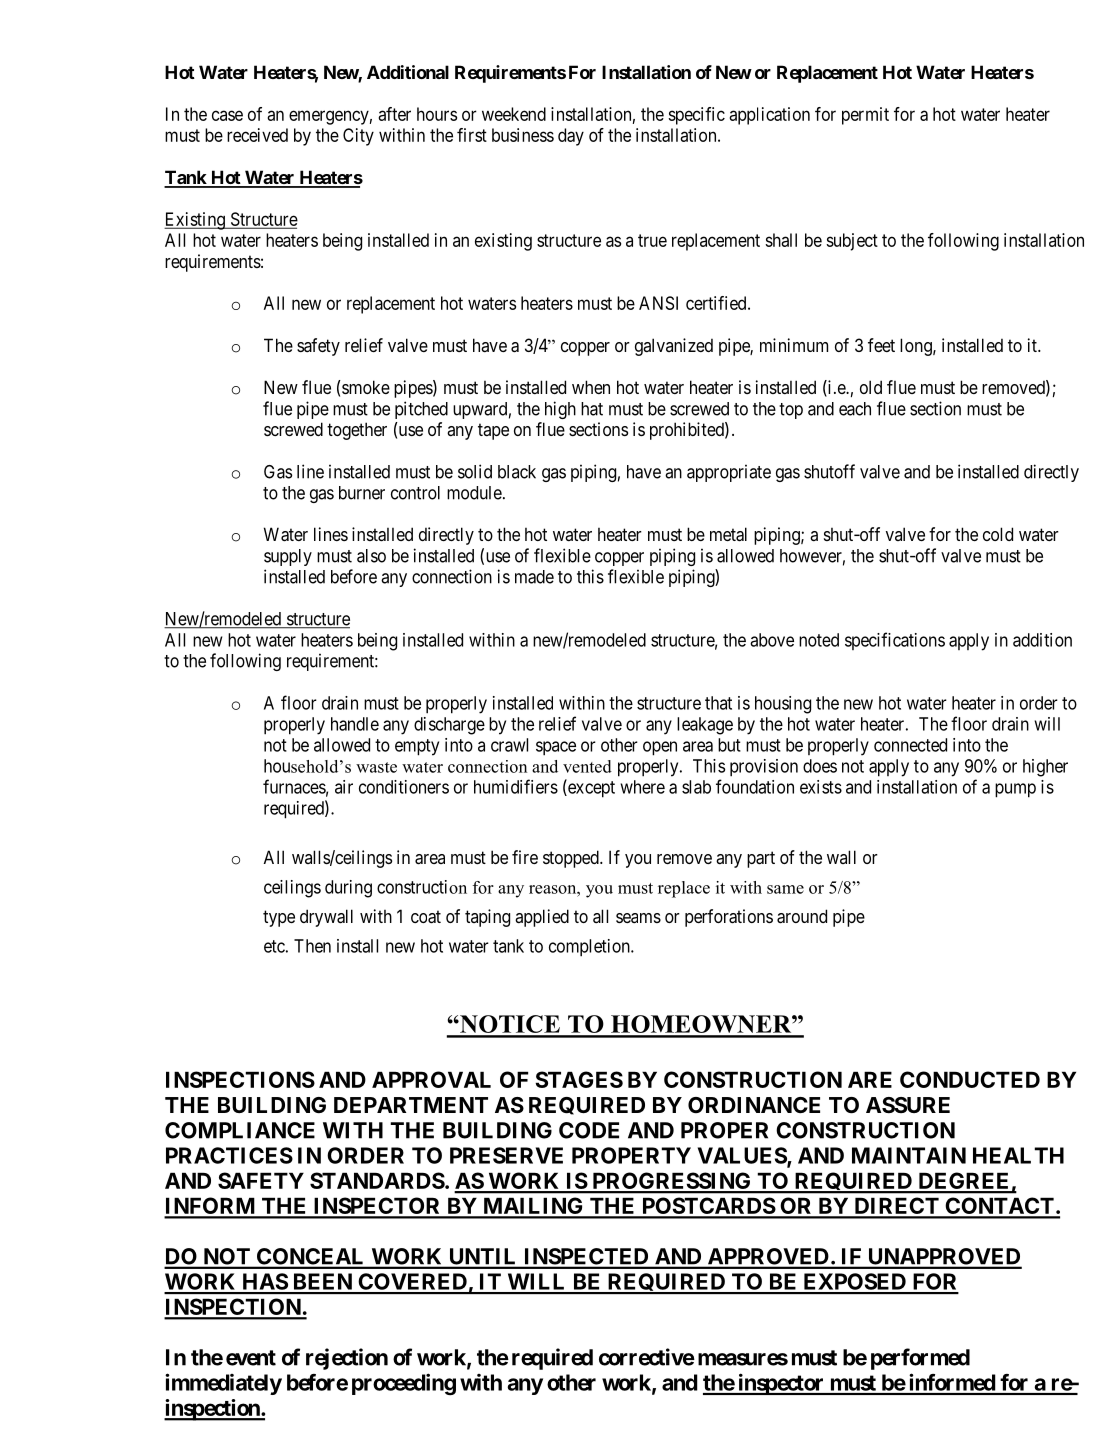  I want to click on PROGRESSING, so click(672, 1182).
